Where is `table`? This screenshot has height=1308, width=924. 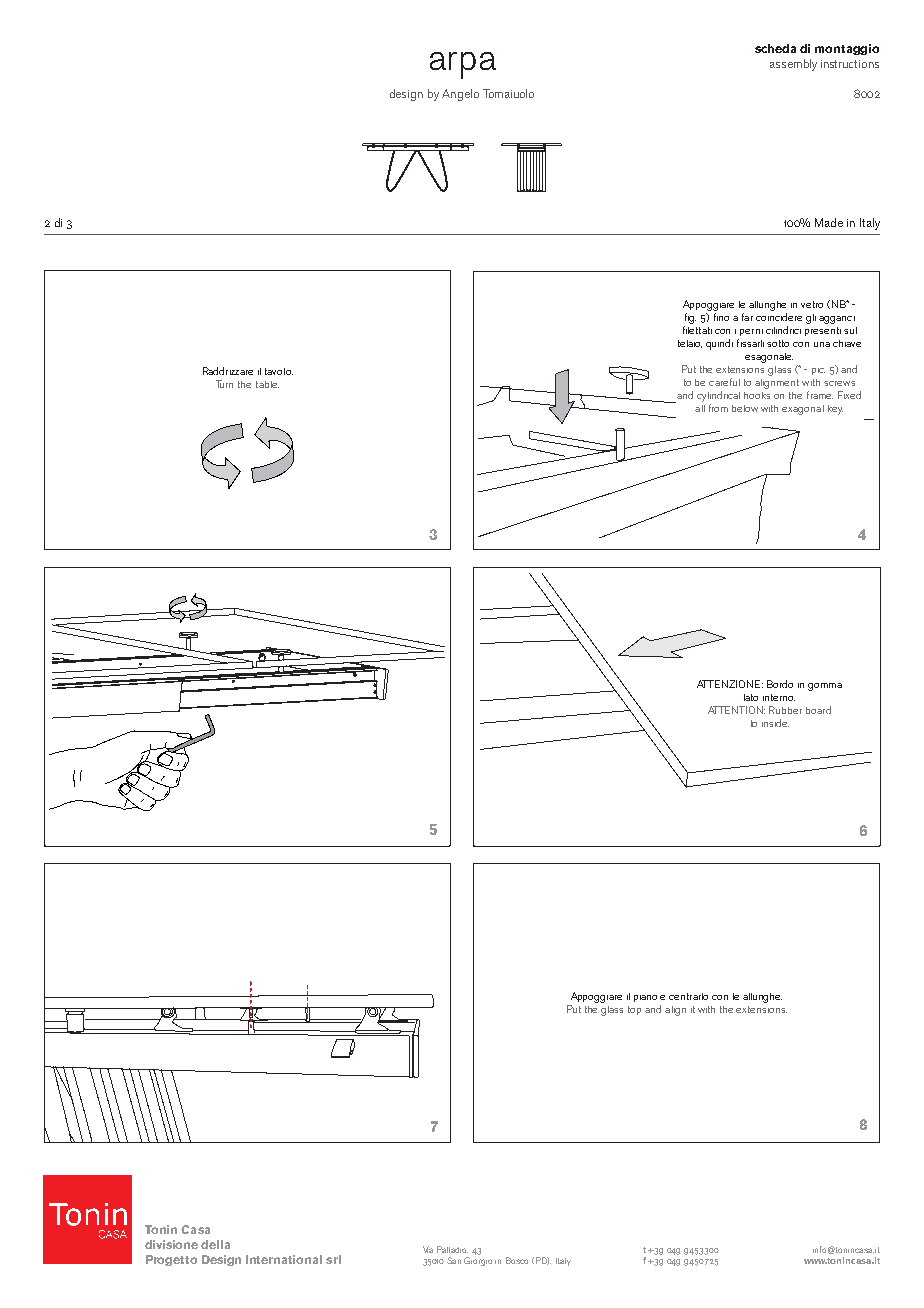 table is located at coordinates (267, 384).
